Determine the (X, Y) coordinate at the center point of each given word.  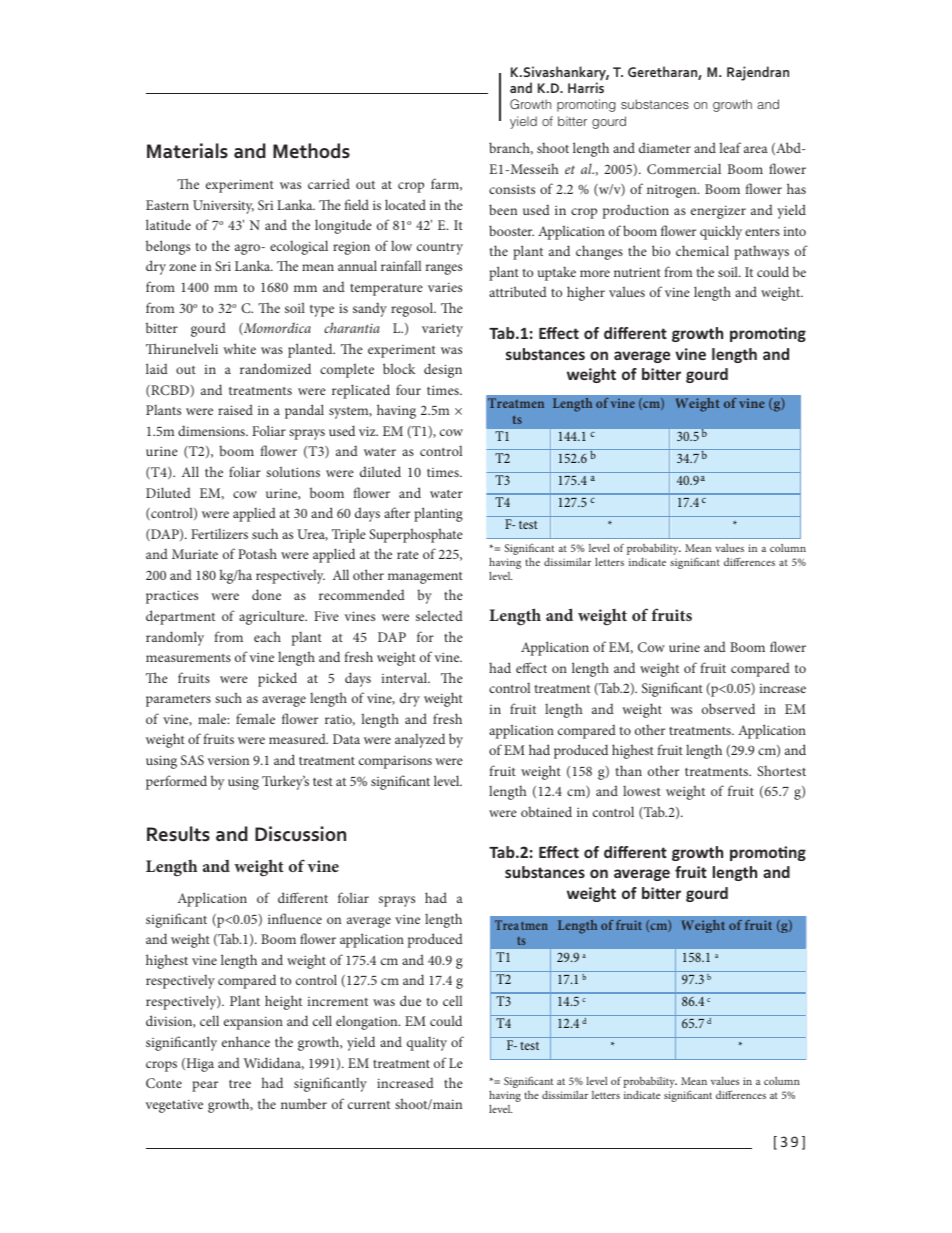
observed (728, 708)
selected (439, 615)
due (410, 1000)
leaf (730, 147)
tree (240, 1084)
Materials (187, 150)
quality (427, 1044)
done (266, 594)
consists (512, 189)
